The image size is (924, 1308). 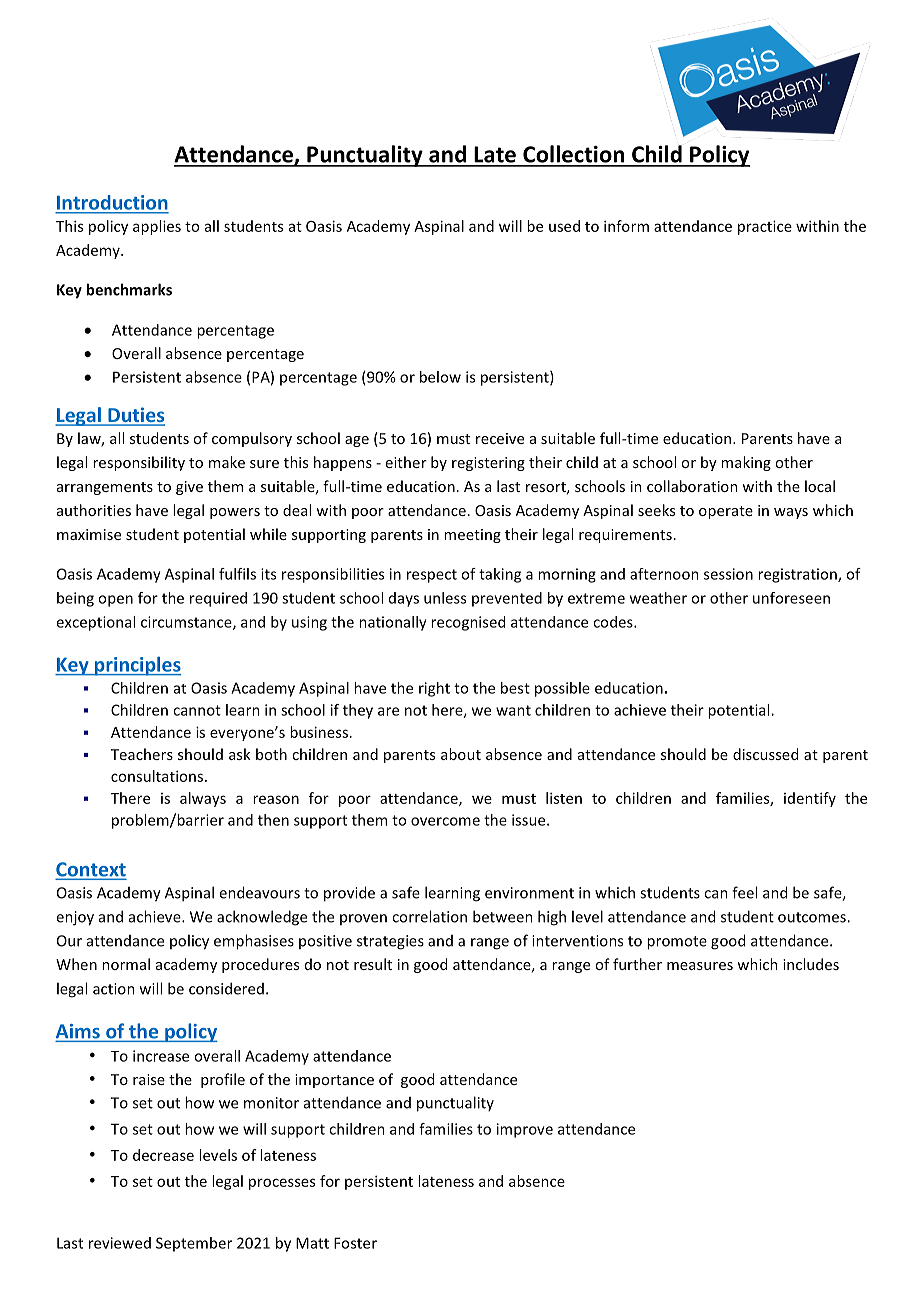 What do you see at coordinates (115, 601) in the screenshot?
I see `open` at bounding box center [115, 601].
